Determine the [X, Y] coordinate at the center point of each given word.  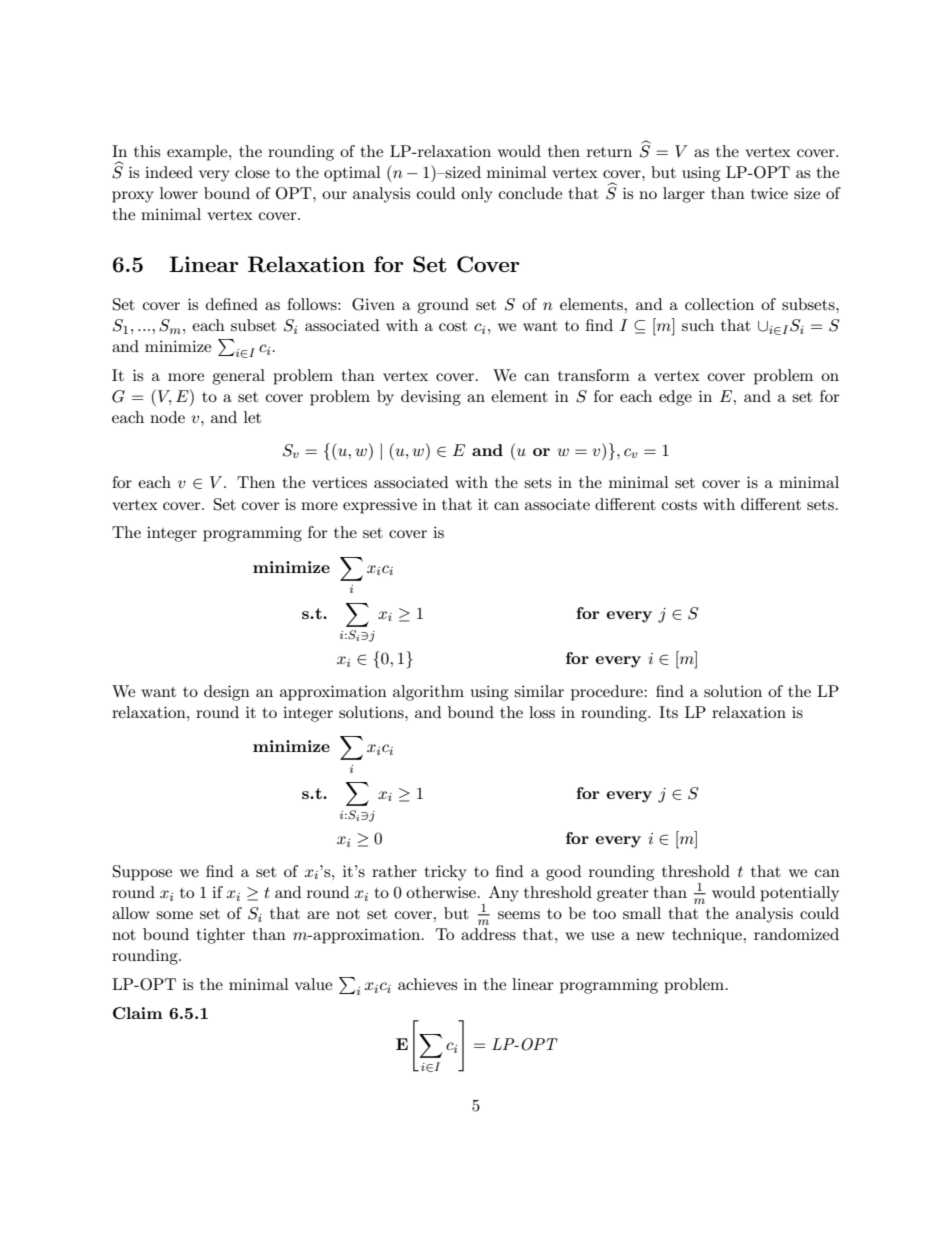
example [198, 153]
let [252, 417]
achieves [427, 984]
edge [675, 398]
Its [668, 712]
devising [431, 398]
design [227, 693]
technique [708, 936]
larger [684, 195]
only [477, 195]
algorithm [428, 693]
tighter [220, 936]
